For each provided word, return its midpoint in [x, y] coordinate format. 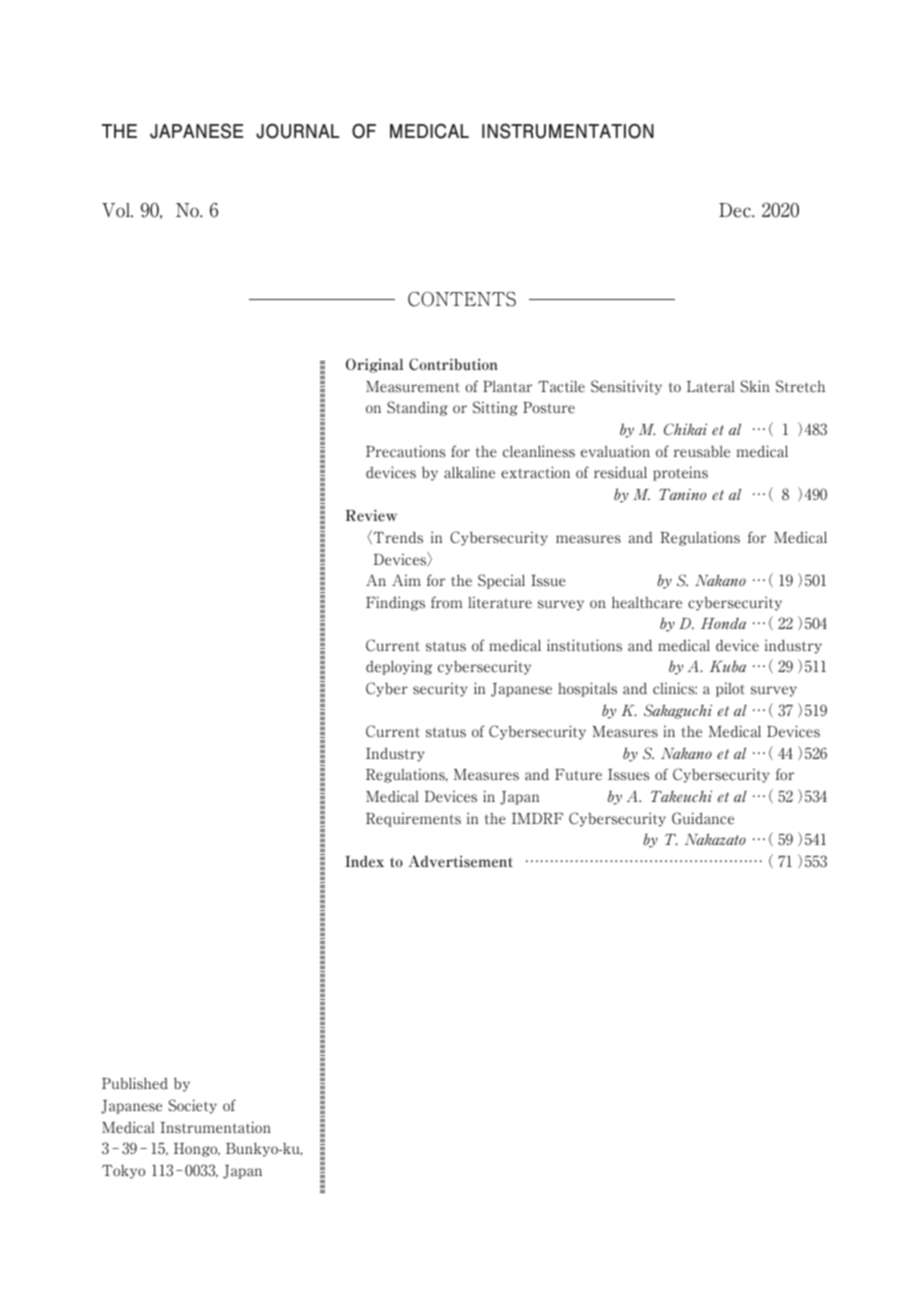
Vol [117, 210]
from [447, 602]
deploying [399, 667]
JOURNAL [297, 131]
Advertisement [460, 861]
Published [135, 1083]
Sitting [495, 408]
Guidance [703, 818]
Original [374, 365]
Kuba [728, 666]
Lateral [711, 386]
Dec [736, 210]
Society [192, 1106]
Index [364, 862]
